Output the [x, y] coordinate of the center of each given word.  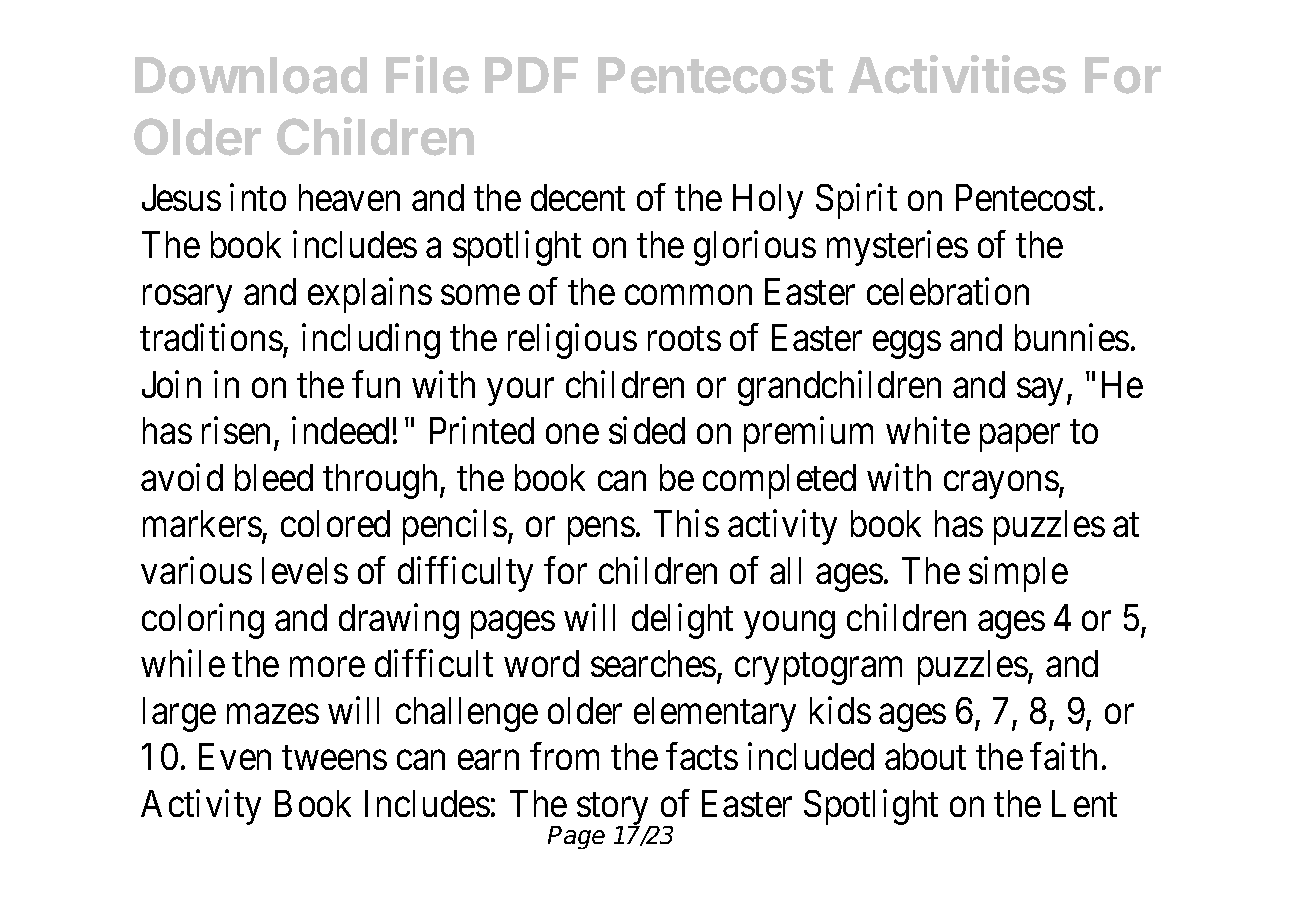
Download [251, 75]
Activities [957, 74]
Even [235, 757]
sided [647, 430]
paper [1020, 438]
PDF [531, 75]
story [614, 810]
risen [236, 430]
